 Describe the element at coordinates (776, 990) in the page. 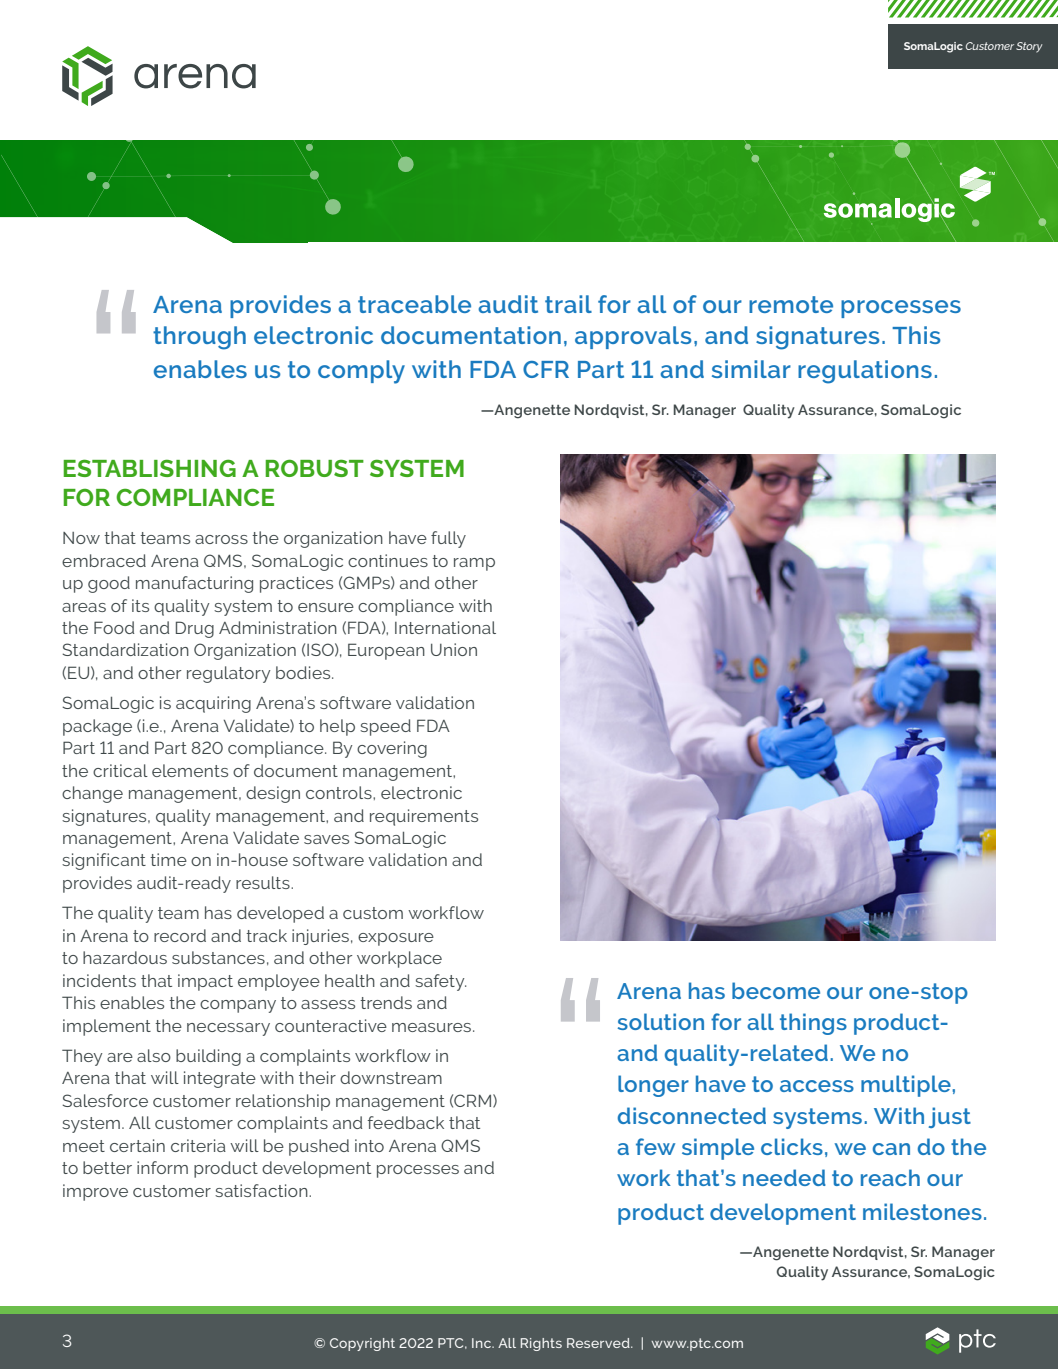

I see `become` at that location.
